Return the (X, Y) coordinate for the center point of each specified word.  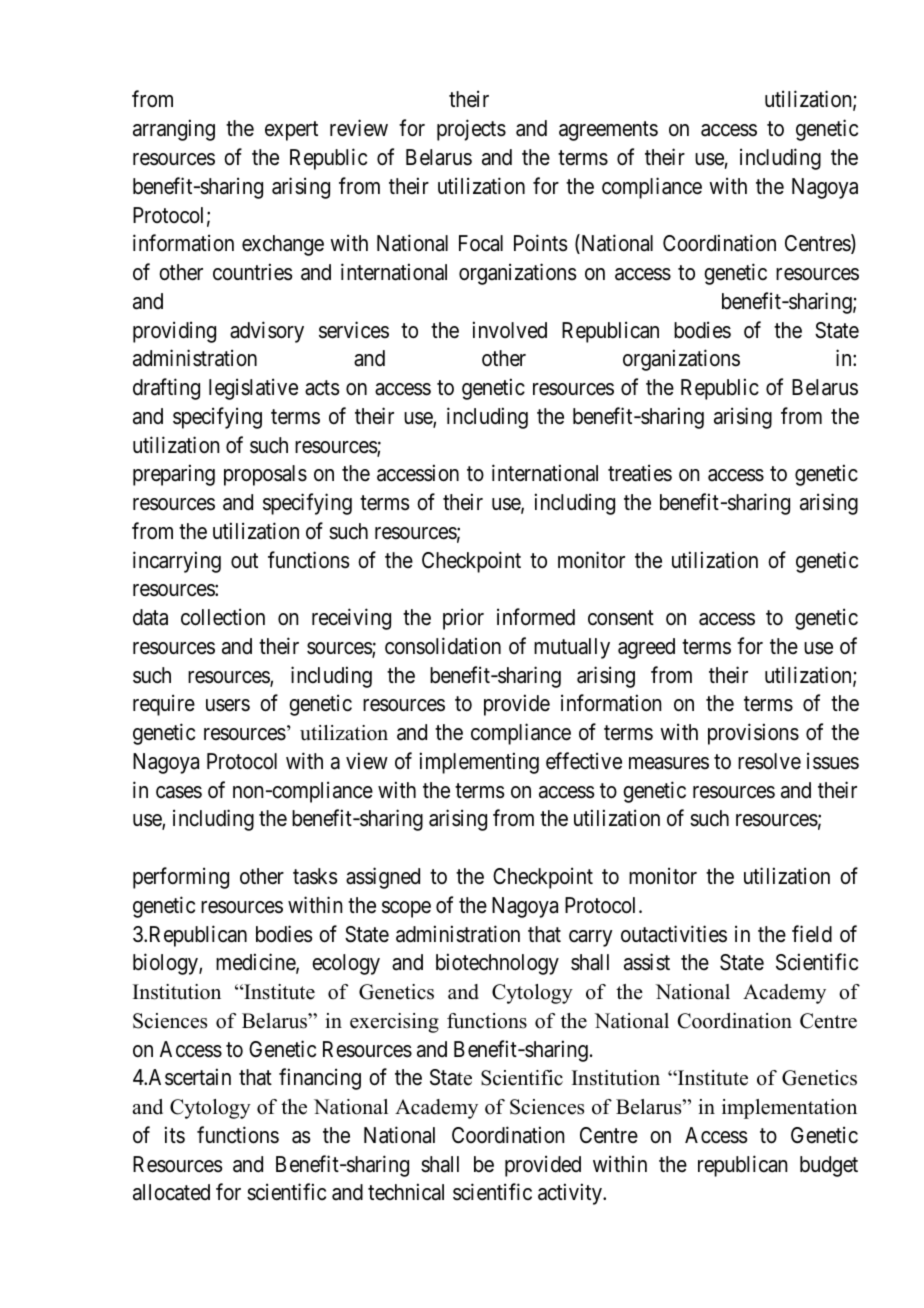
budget (829, 1166)
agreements (608, 131)
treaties (640, 473)
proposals (265, 475)
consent (621, 618)
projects (471, 130)
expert (291, 131)
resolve (769, 761)
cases (179, 792)
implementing (479, 763)
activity (571, 1194)
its (175, 1135)
